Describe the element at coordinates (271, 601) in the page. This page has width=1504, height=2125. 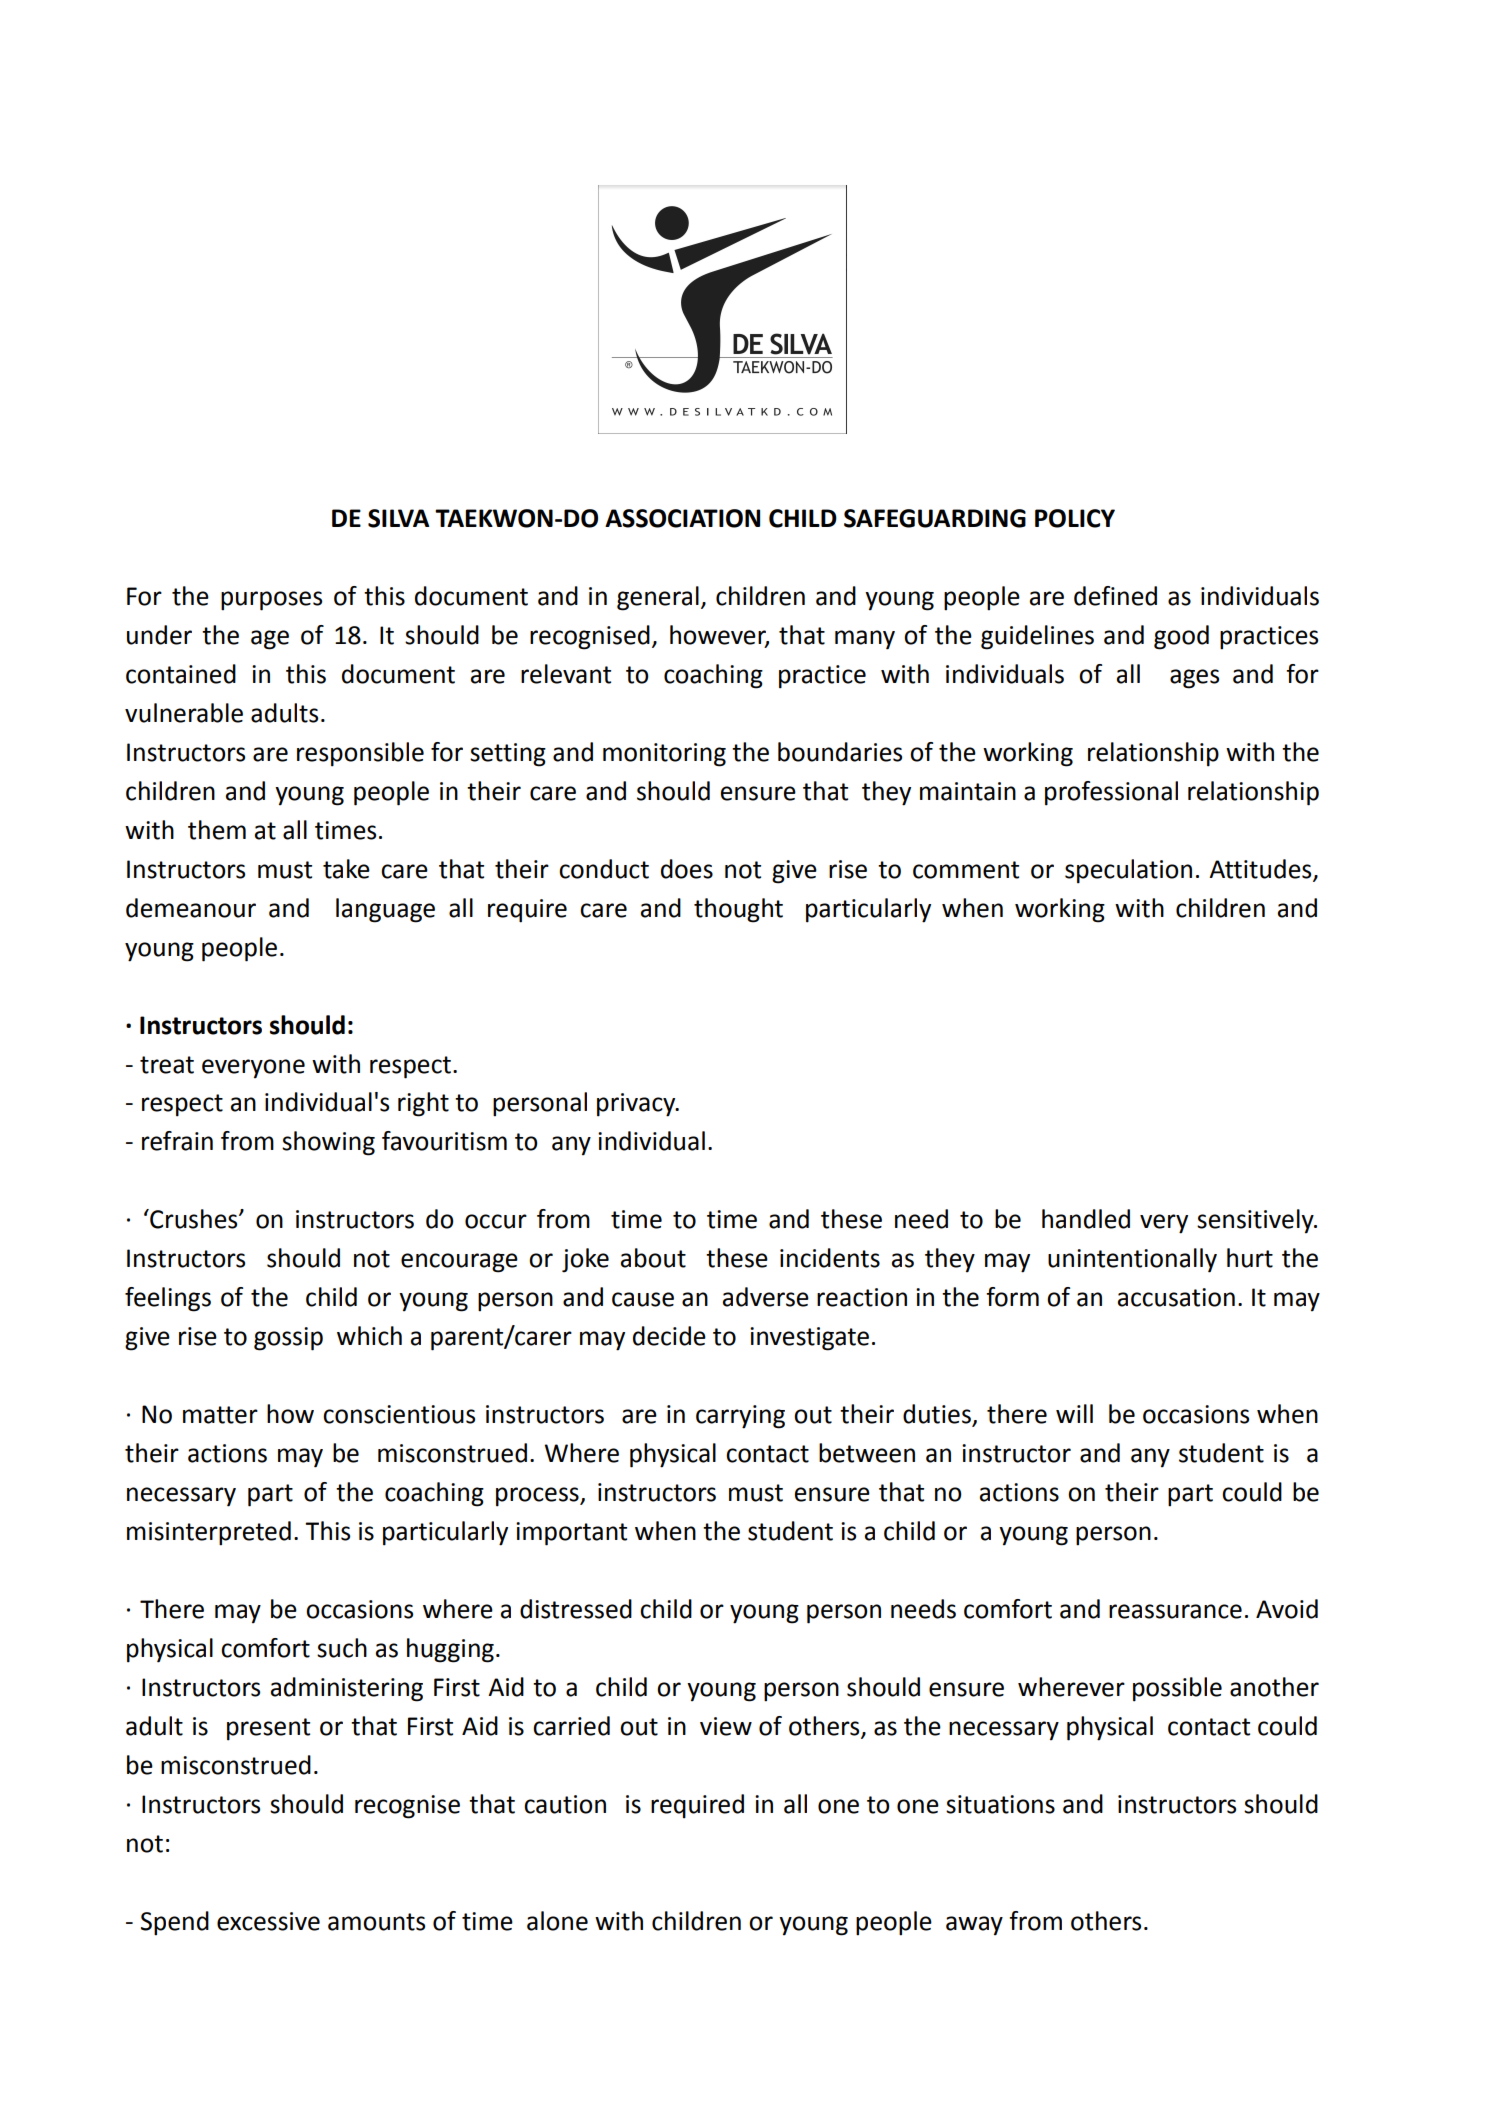
I see `purposes` at that location.
